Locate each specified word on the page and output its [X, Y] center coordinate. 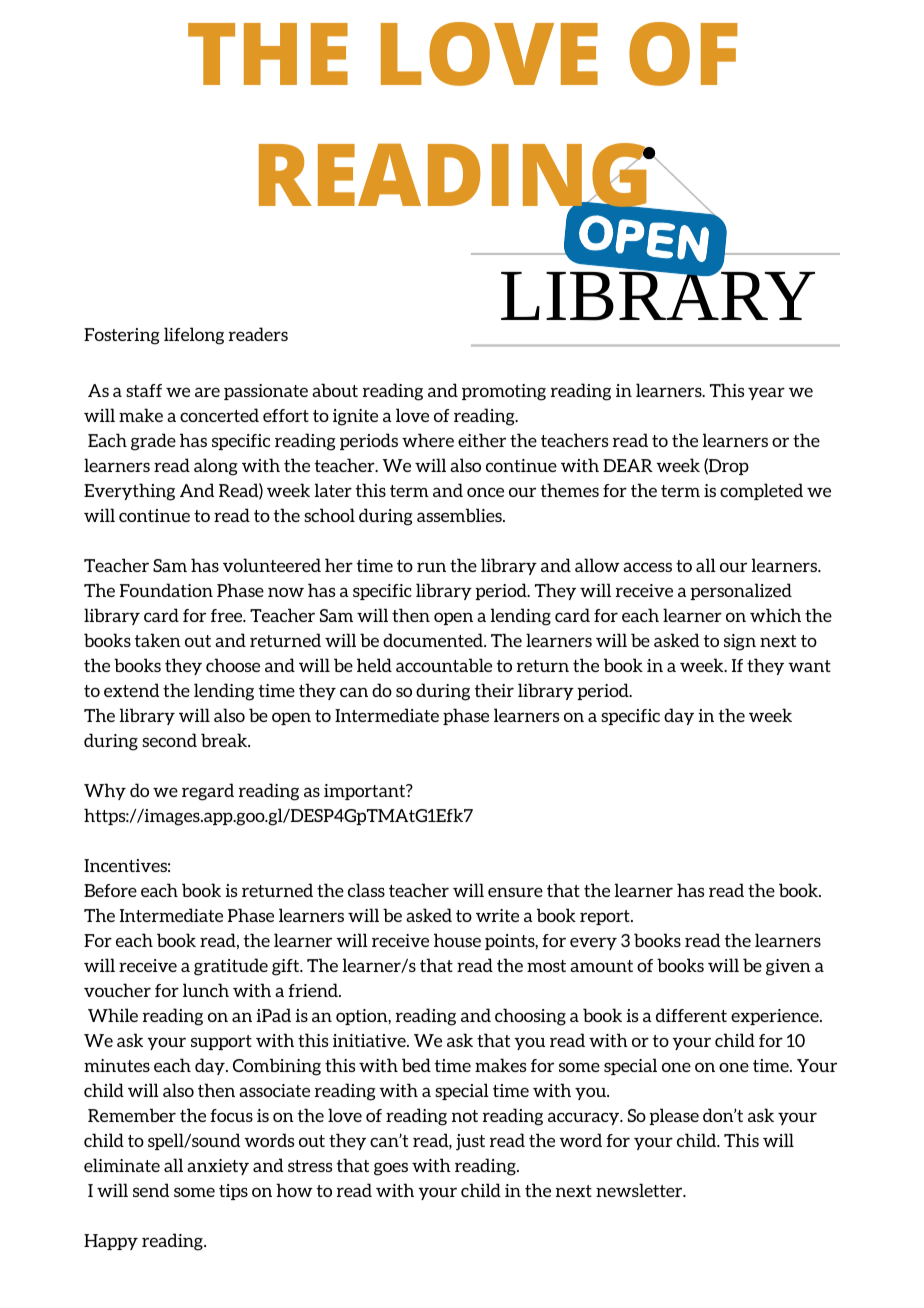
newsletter [640, 1190]
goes [391, 1169]
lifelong [194, 336]
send [151, 1190]
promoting [504, 392]
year [766, 393]
